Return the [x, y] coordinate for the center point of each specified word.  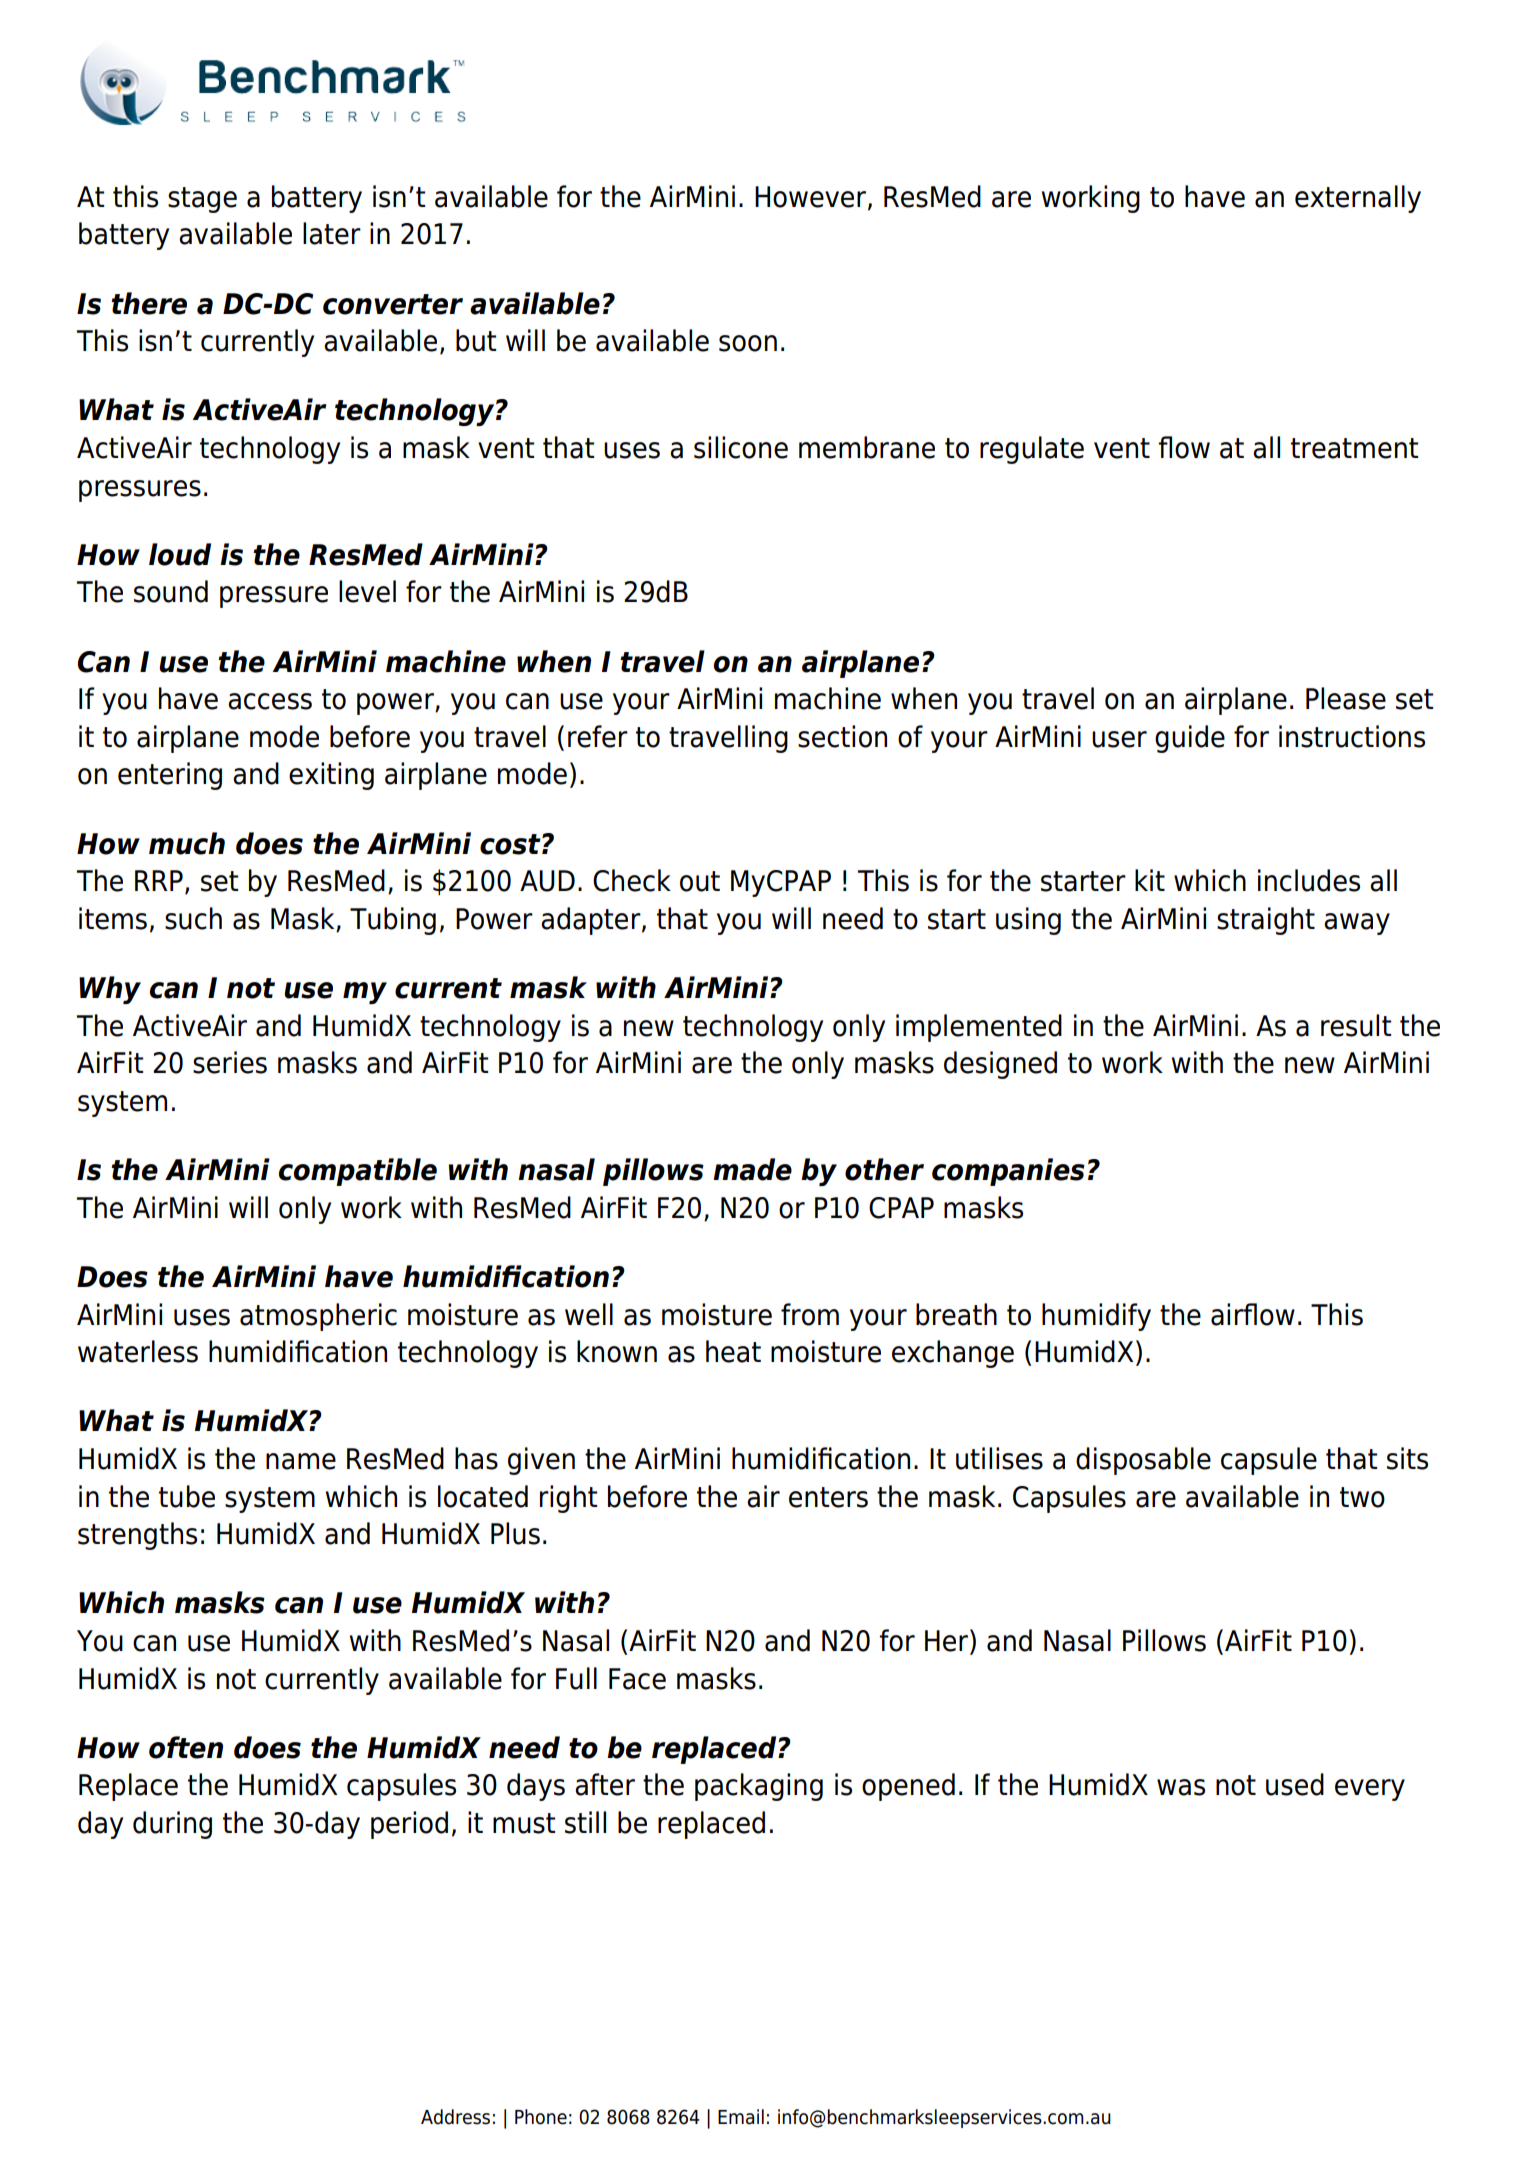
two [1362, 1497]
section [842, 736]
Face [637, 1679]
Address [455, 2117]
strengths [137, 1536]
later [332, 233]
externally [1358, 199]
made [752, 1169]
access [270, 701]
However [810, 197]
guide [1190, 739]
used [1295, 1784]
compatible [358, 1172]
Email [741, 2117]
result [1356, 1025]
